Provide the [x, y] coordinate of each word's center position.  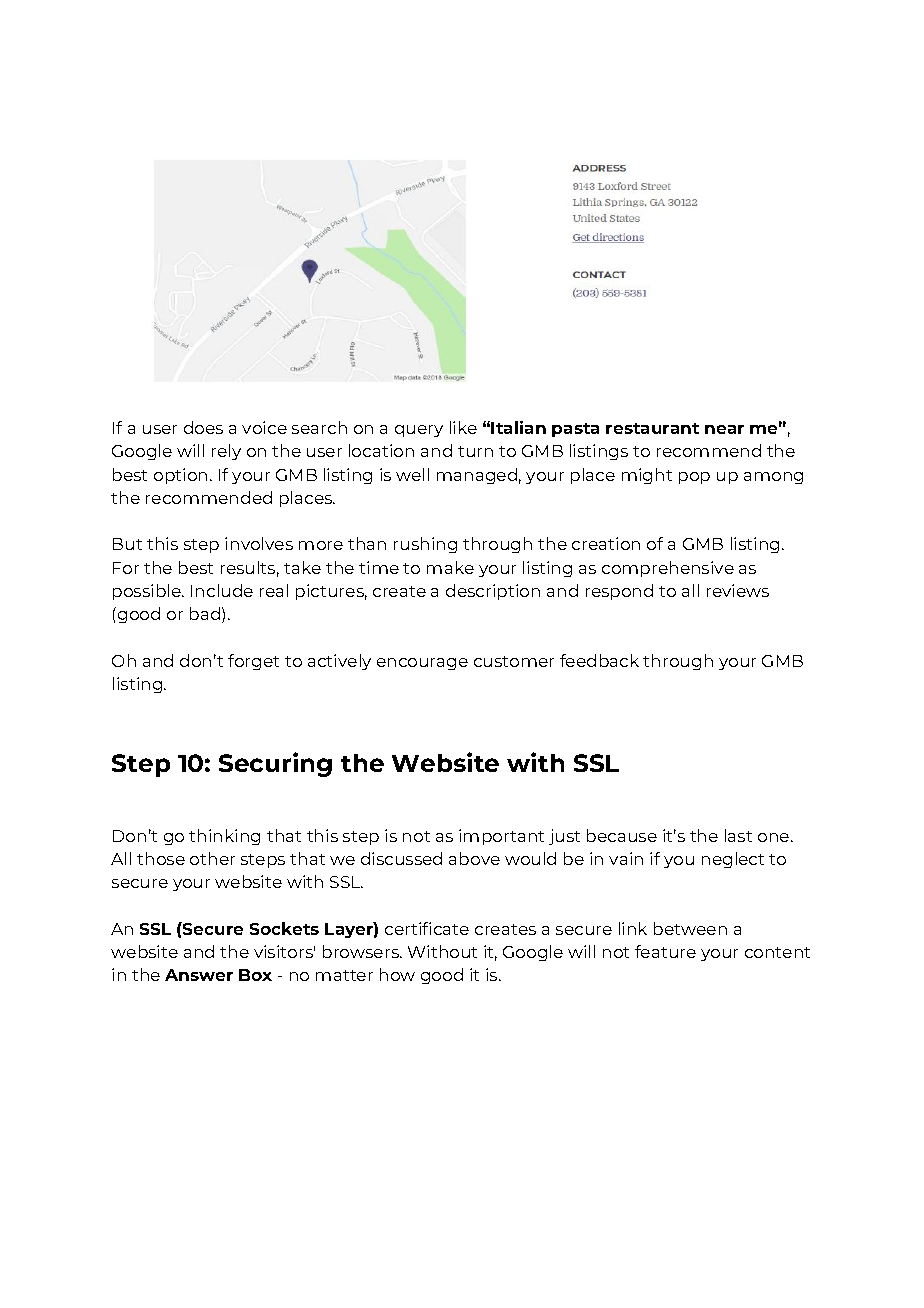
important [501, 837]
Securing [275, 764]
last [738, 835]
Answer [199, 975]
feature [665, 951]
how [397, 974]
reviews [738, 590]
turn [475, 451]
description [493, 592]
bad [205, 613]
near [724, 429]
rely [226, 452]
